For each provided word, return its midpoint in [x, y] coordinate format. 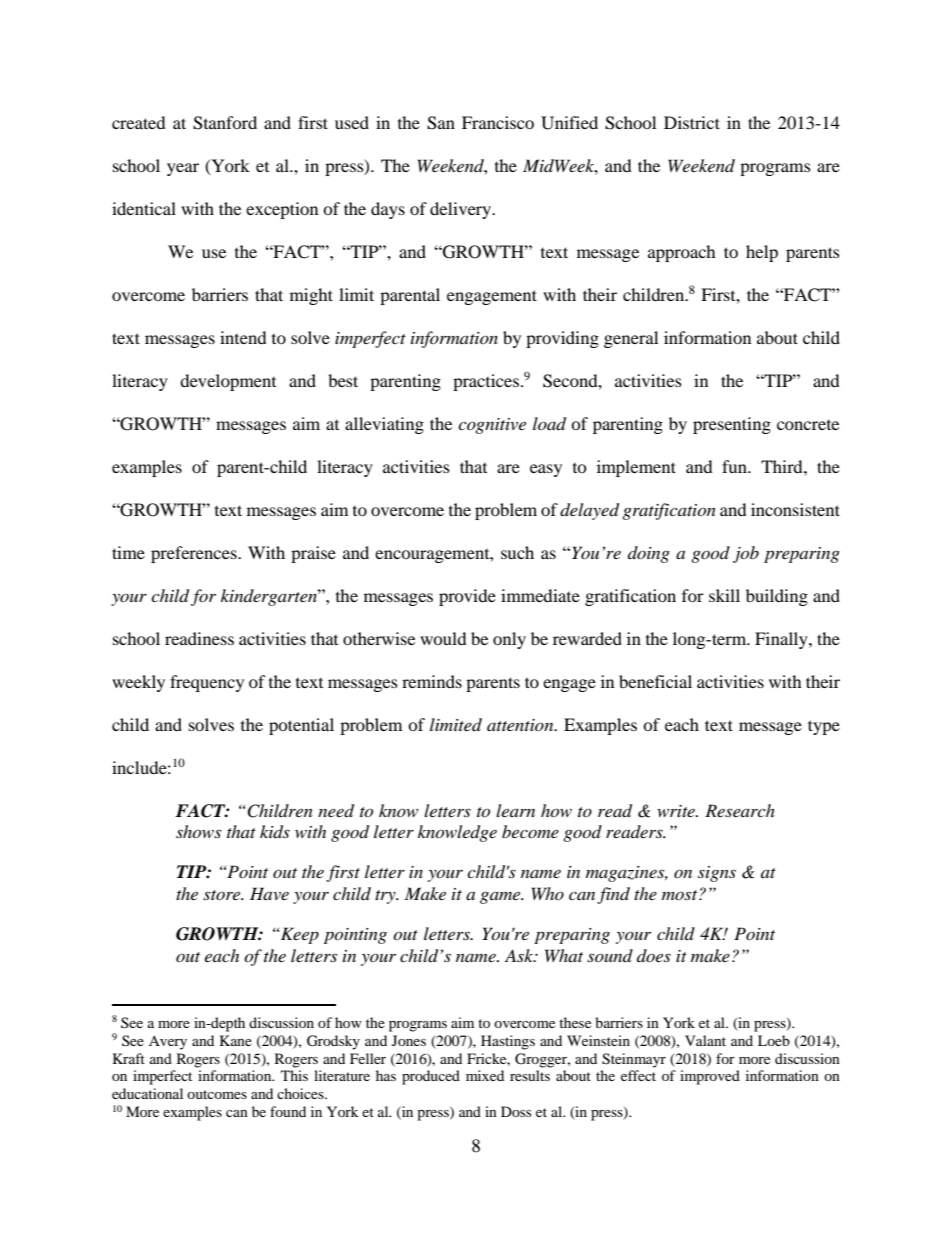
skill [724, 595]
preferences [195, 554]
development [228, 382]
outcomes [217, 1094]
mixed [485, 1075]
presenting [732, 425]
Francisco [498, 122]
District [692, 122]
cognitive [492, 426]
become [530, 831]
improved [710, 1077]
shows [198, 831]
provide [467, 597]
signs [717, 874]
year [183, 169]
